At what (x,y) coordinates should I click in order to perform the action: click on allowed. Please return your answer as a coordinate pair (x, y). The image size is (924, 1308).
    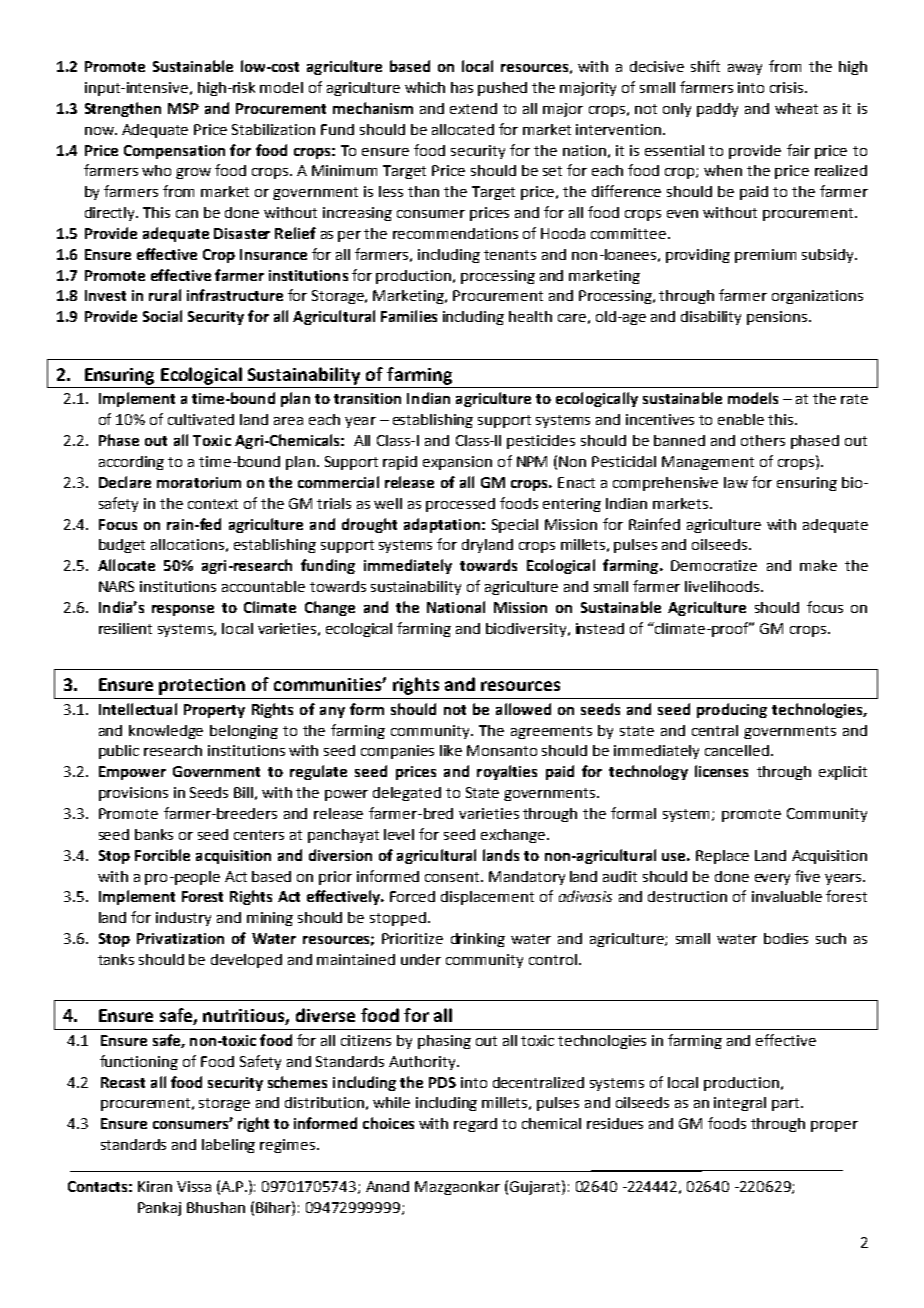
    Looking at the image, I should click on (523, 709).
